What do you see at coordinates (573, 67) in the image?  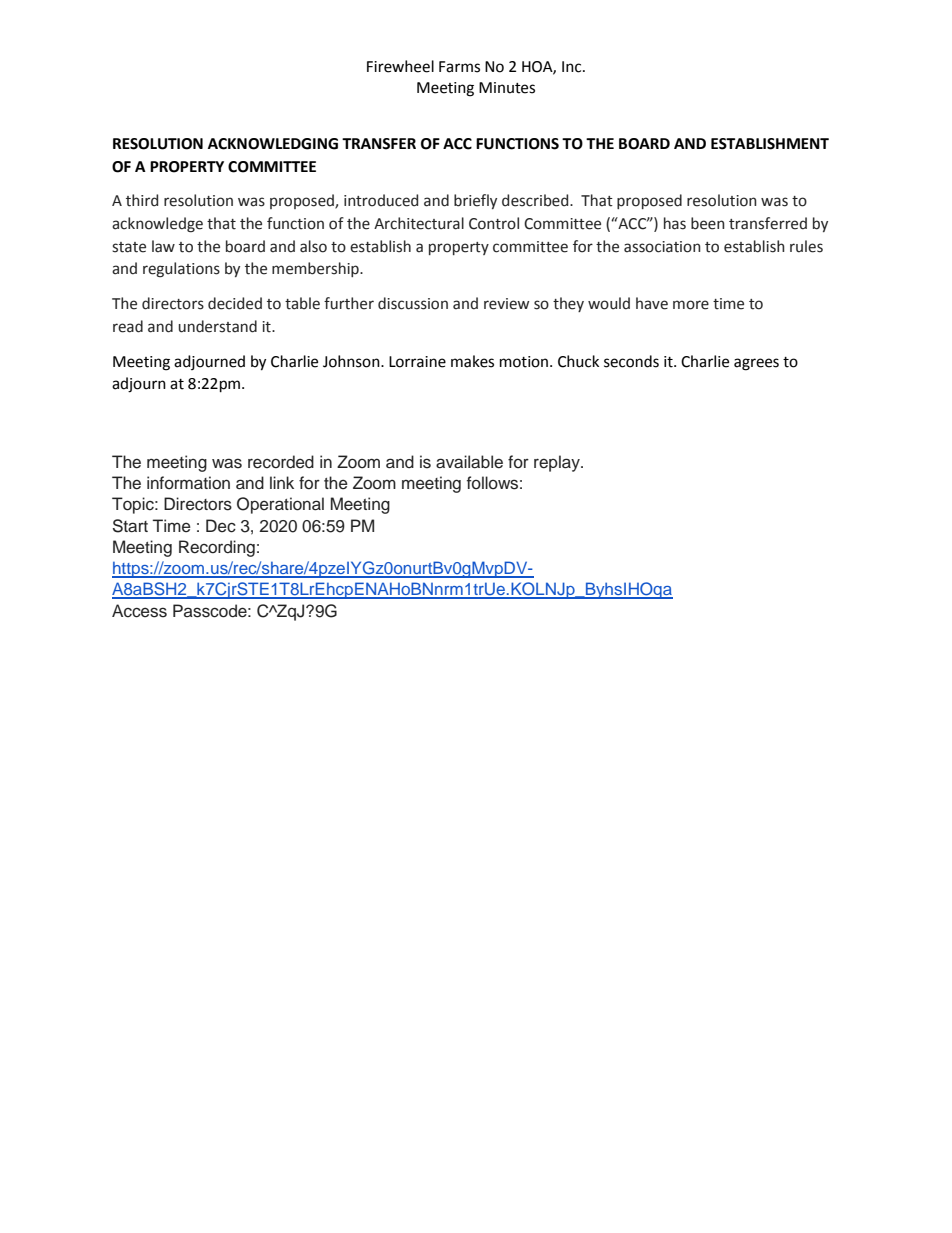 I see `Inc` at bounding box center [573, 67].
